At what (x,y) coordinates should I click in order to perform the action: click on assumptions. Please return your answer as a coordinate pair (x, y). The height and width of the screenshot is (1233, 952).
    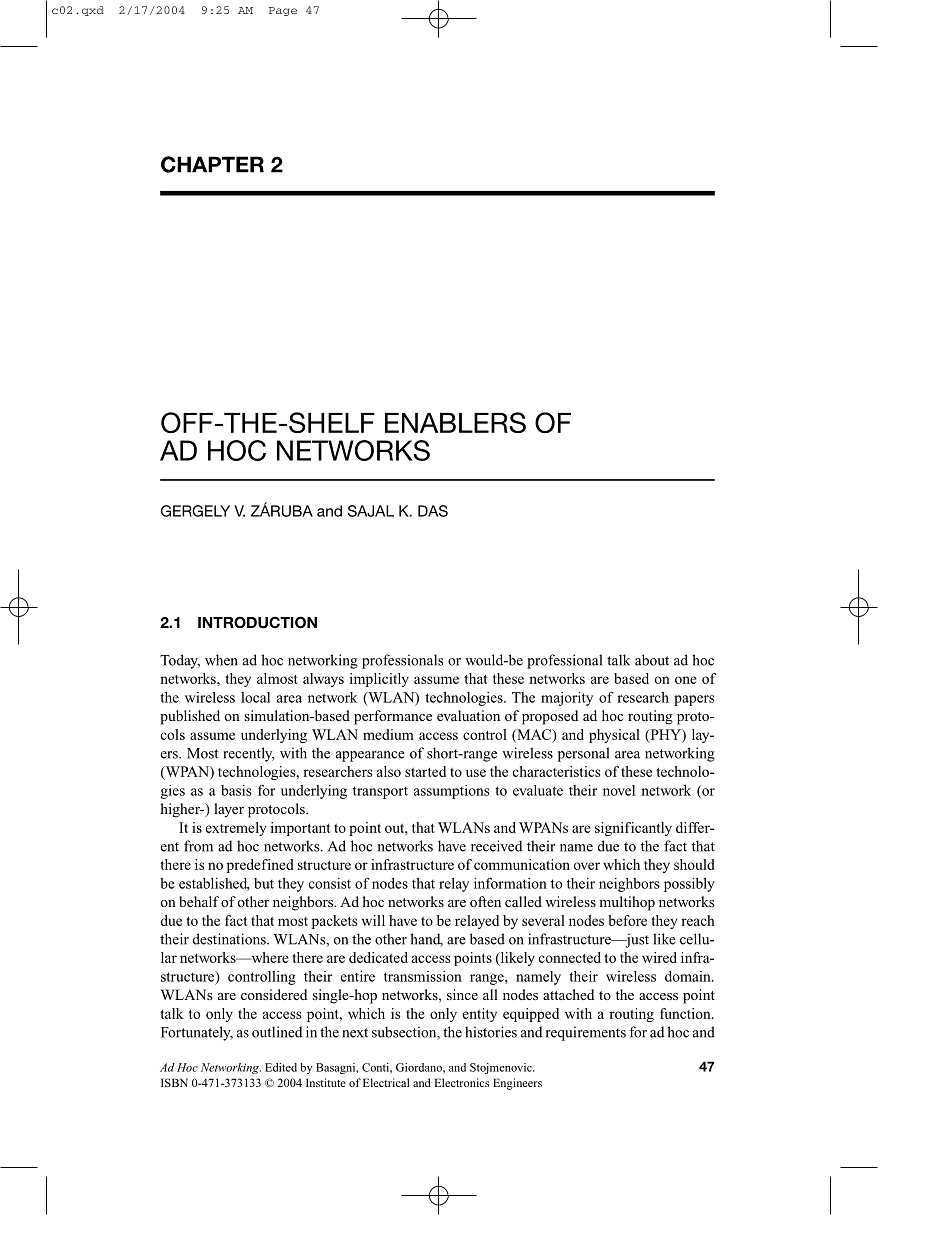
    Looking at the image, I should click on (452, 792).
